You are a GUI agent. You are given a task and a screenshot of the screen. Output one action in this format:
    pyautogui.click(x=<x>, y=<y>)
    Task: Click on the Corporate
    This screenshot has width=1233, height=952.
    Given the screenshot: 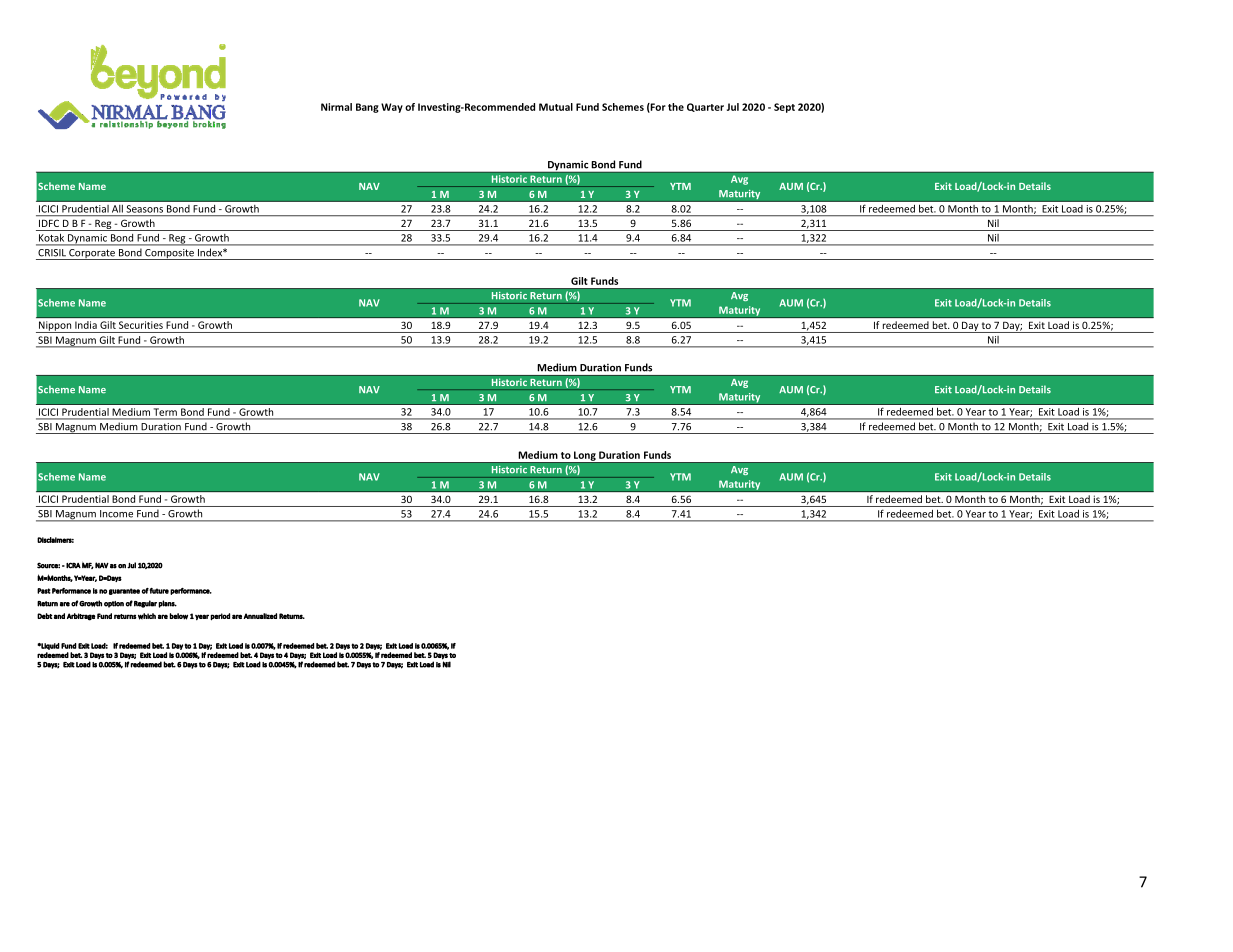 What is the action you would take?
    pyautogui.click(x=92, y=254)
